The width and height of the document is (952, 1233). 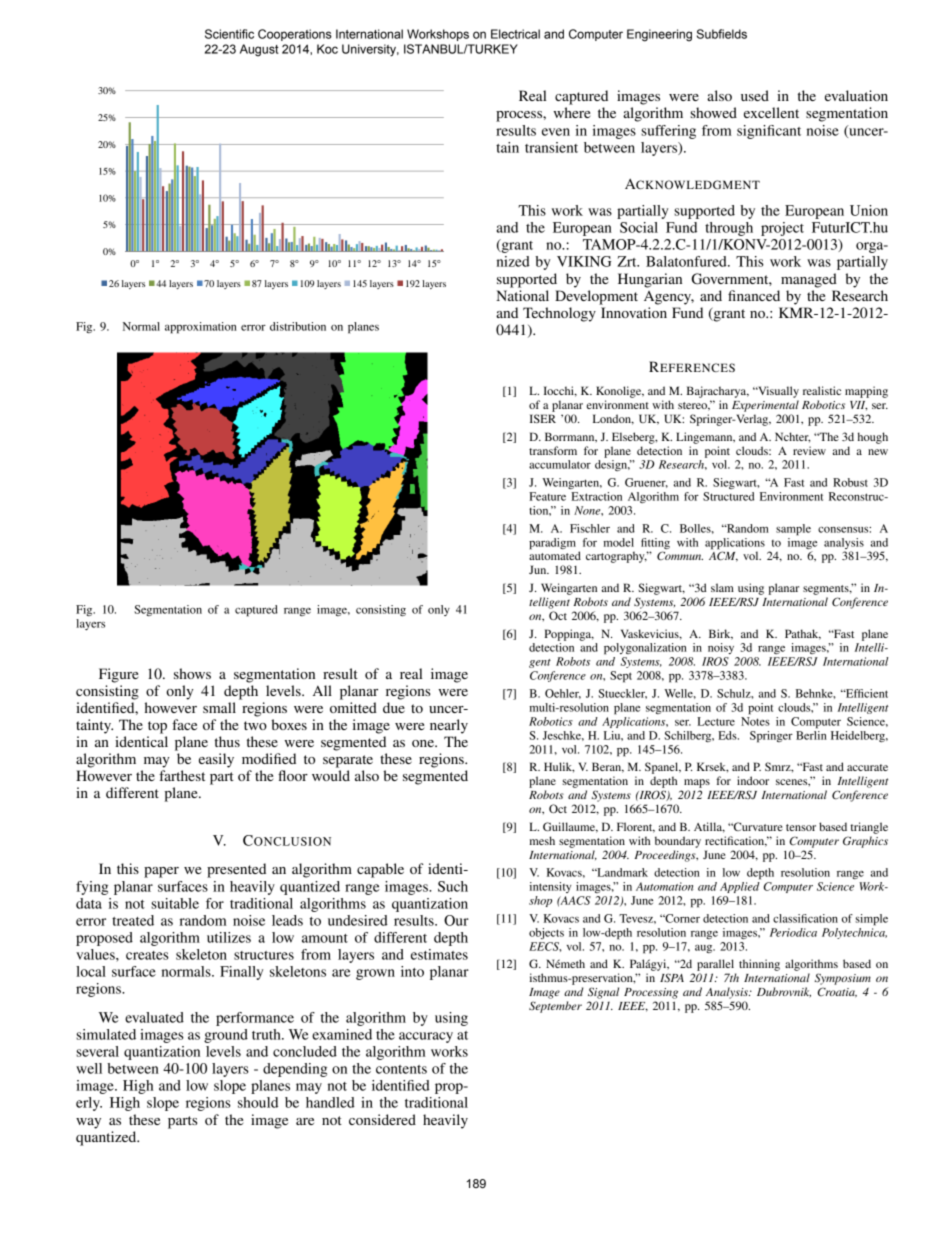 What do you see at coordinates (161, 872) in the document?
I see `paper` at bounding box center [161, 872].
